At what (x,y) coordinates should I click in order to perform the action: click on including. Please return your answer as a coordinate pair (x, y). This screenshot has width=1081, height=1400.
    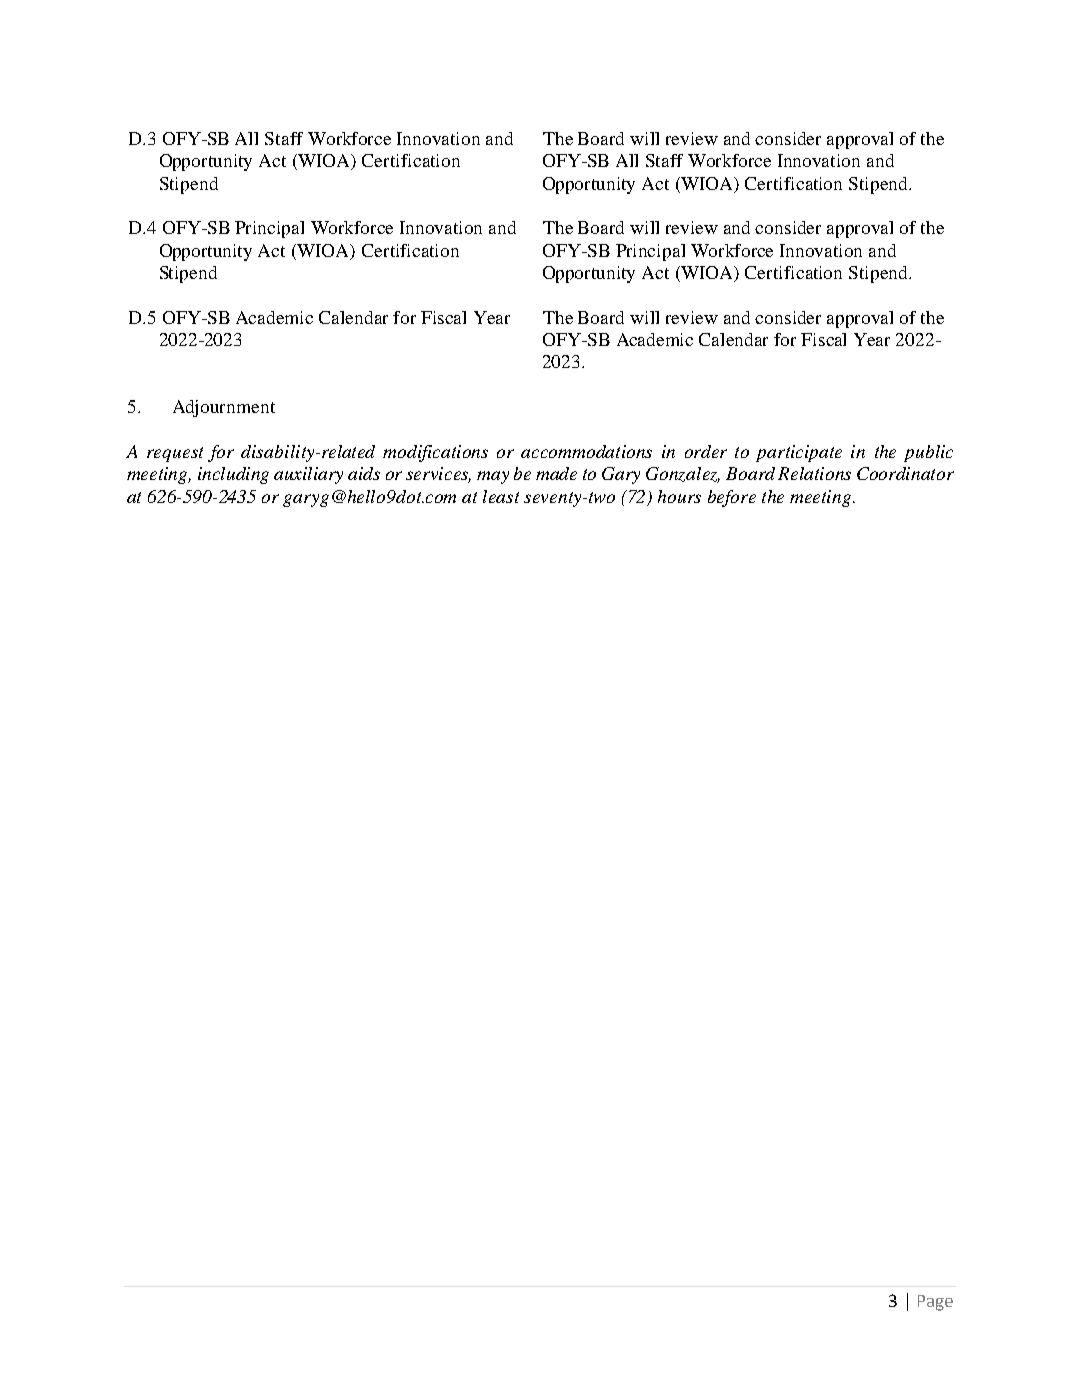
    Looking at the image, I should click on (233, 475).
